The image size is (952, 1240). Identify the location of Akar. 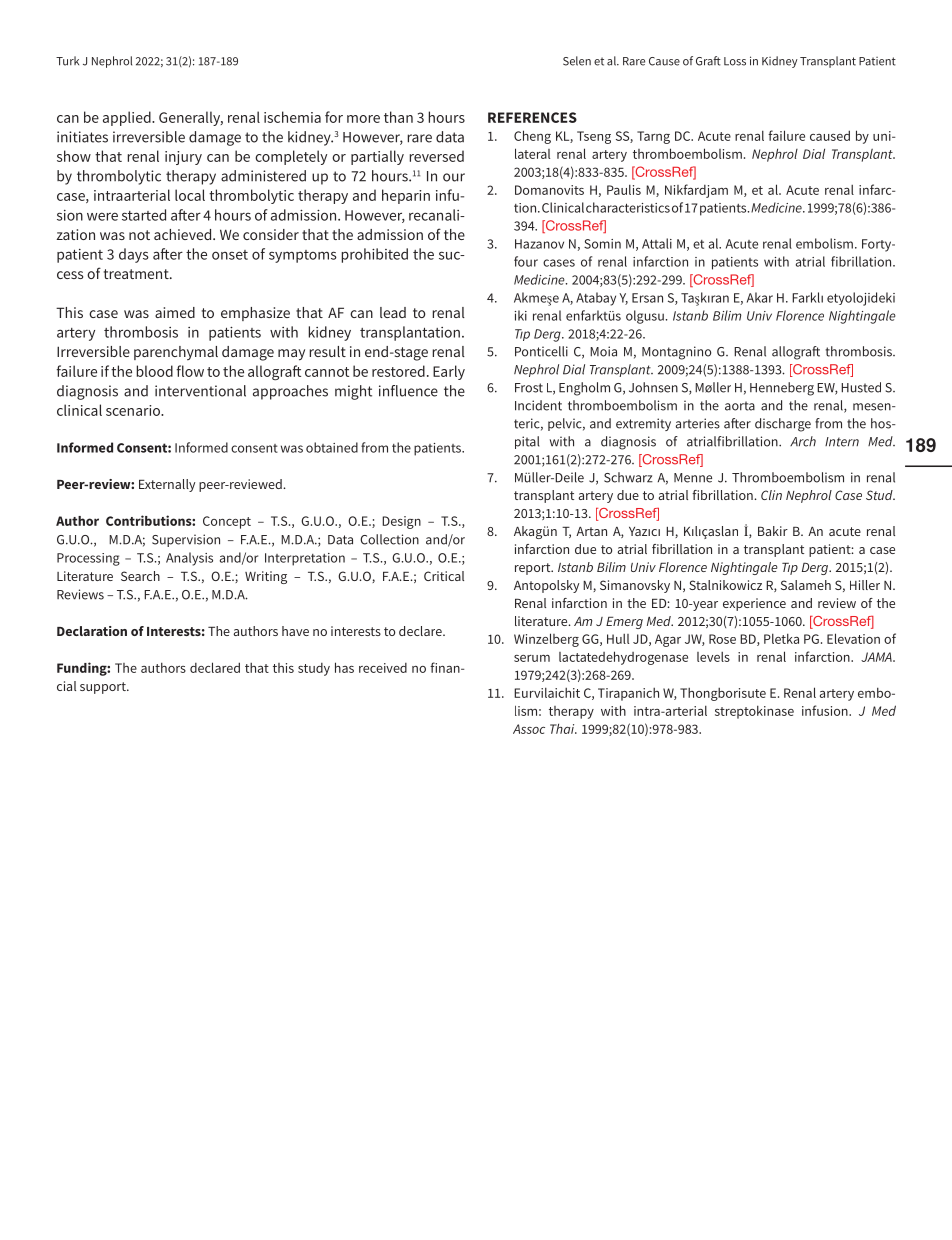
(760, 297).
